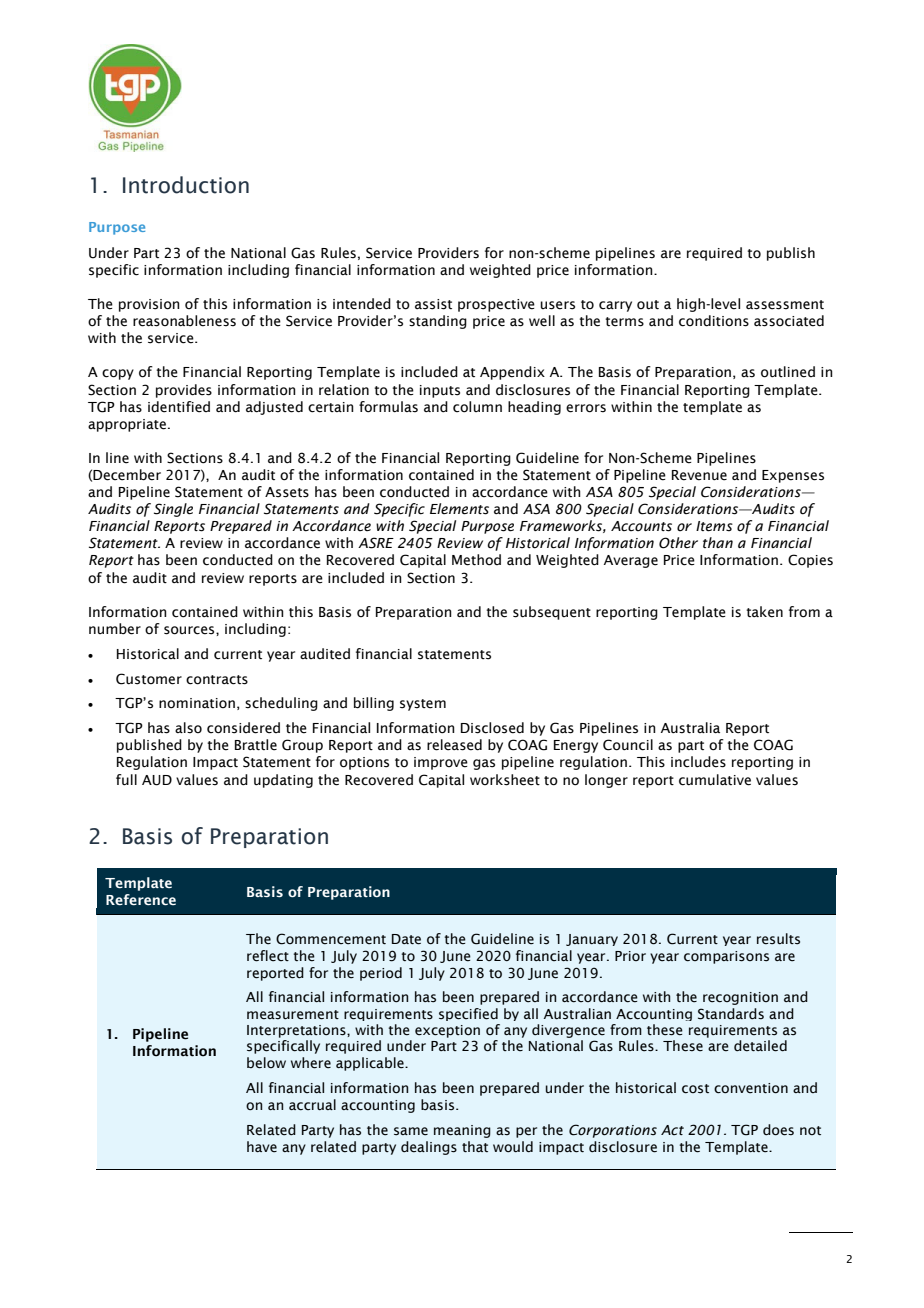  Describe the element at coordinates (751, 1088) in the image. I see `convention` at that location.
